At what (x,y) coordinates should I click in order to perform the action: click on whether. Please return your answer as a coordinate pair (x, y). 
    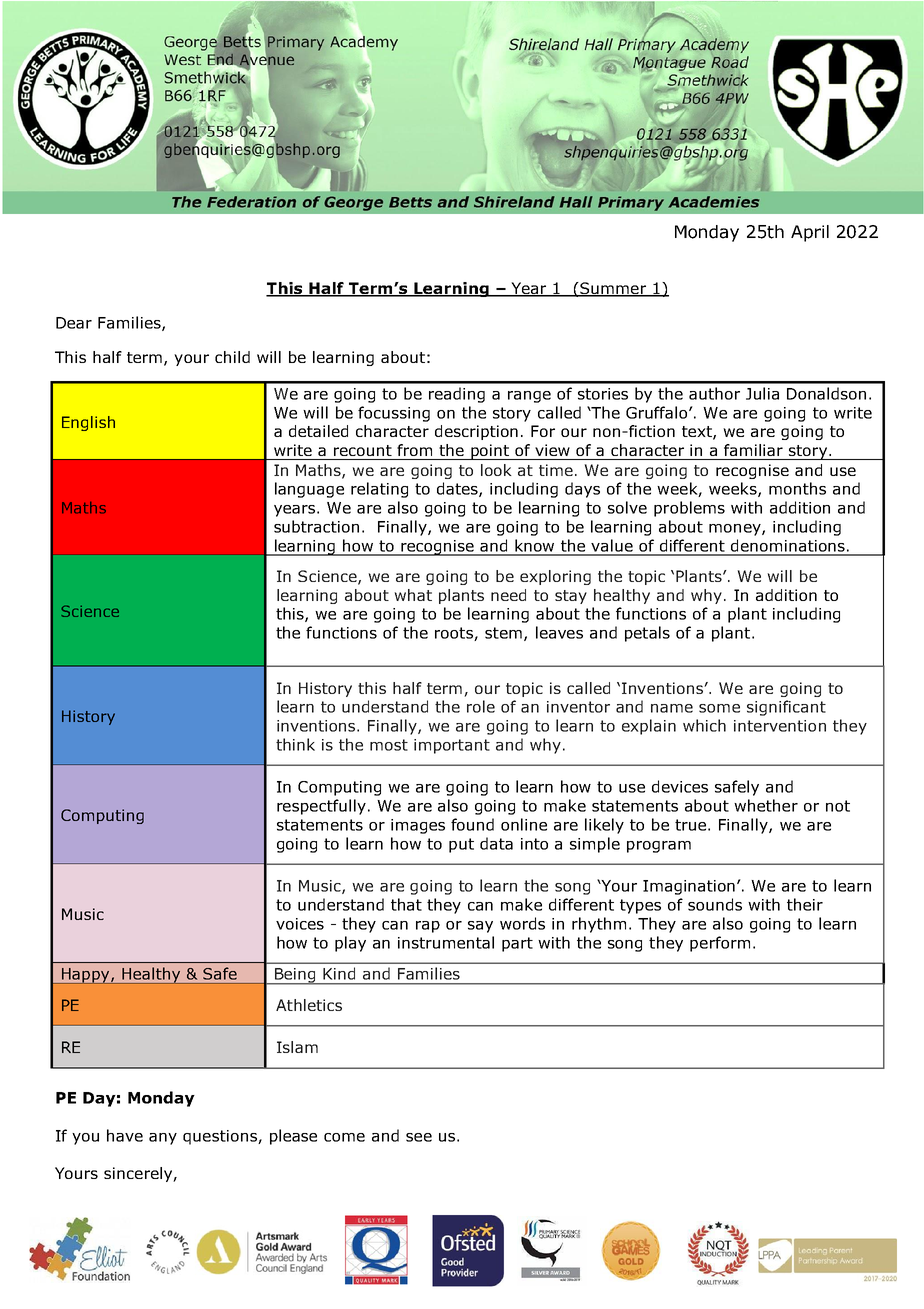
    Looking at the image, I should click on (766, 805).
